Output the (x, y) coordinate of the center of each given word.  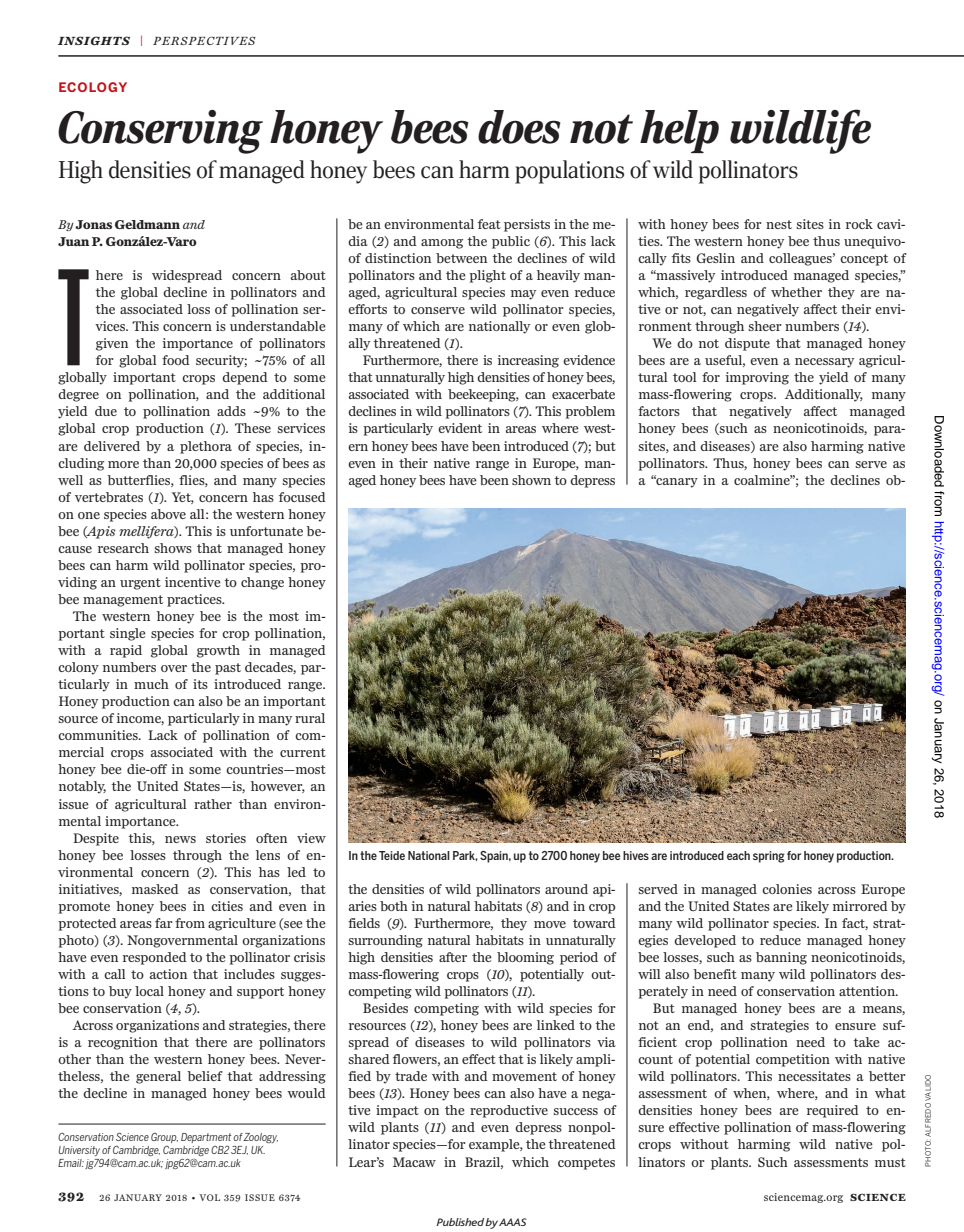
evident (460, 428)
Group (164, 1138)
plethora (206, 447)
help (679, 131)
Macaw (414, 1162)
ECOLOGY (93, 87)
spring (769, 857)
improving (757, 378)
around (566, 889)
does (519, 127)
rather (213, 804)
